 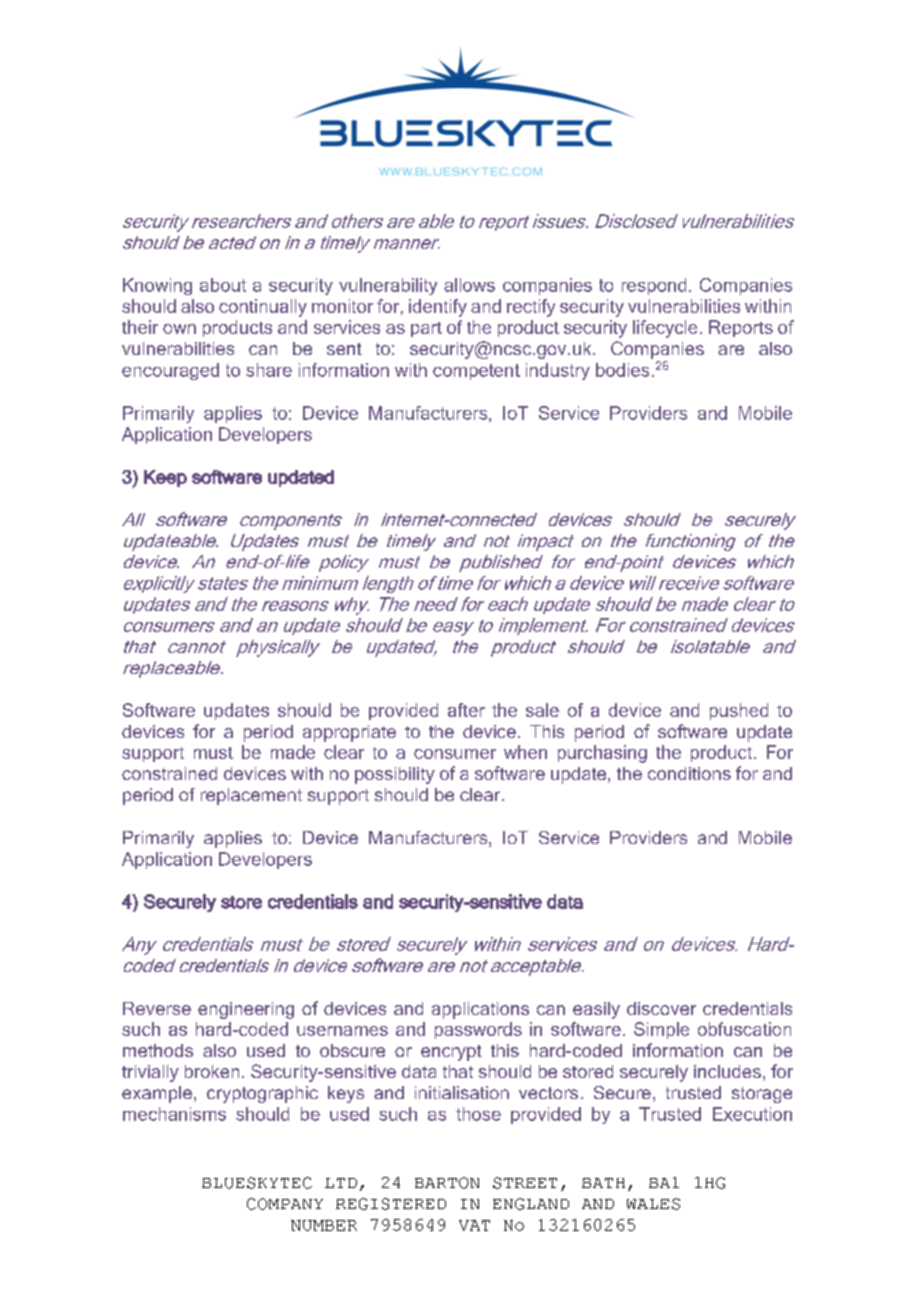 I want to click on after, so click(x=466, y=710).
